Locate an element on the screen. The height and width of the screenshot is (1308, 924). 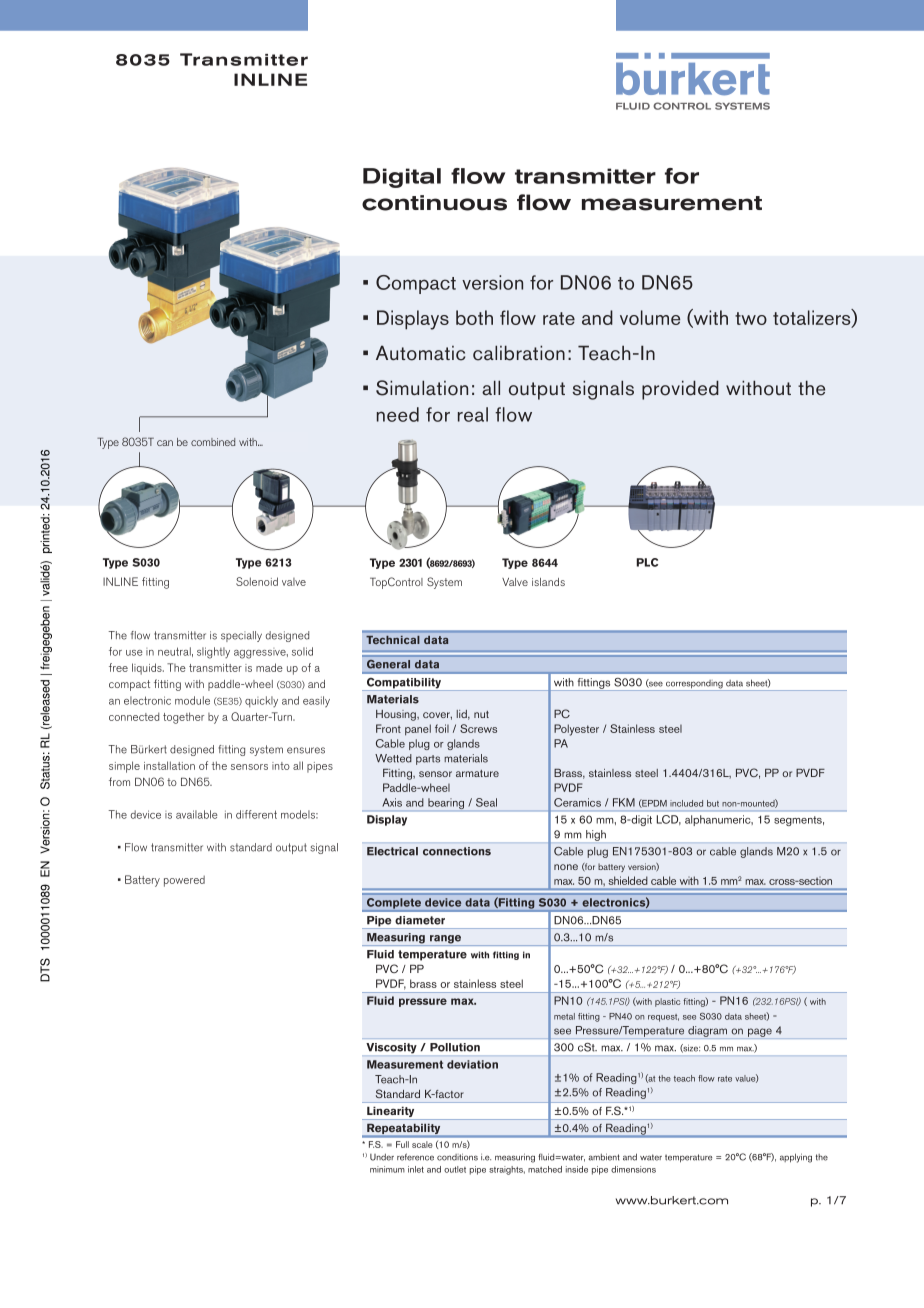
armature is located at coordinates (477, 773).
